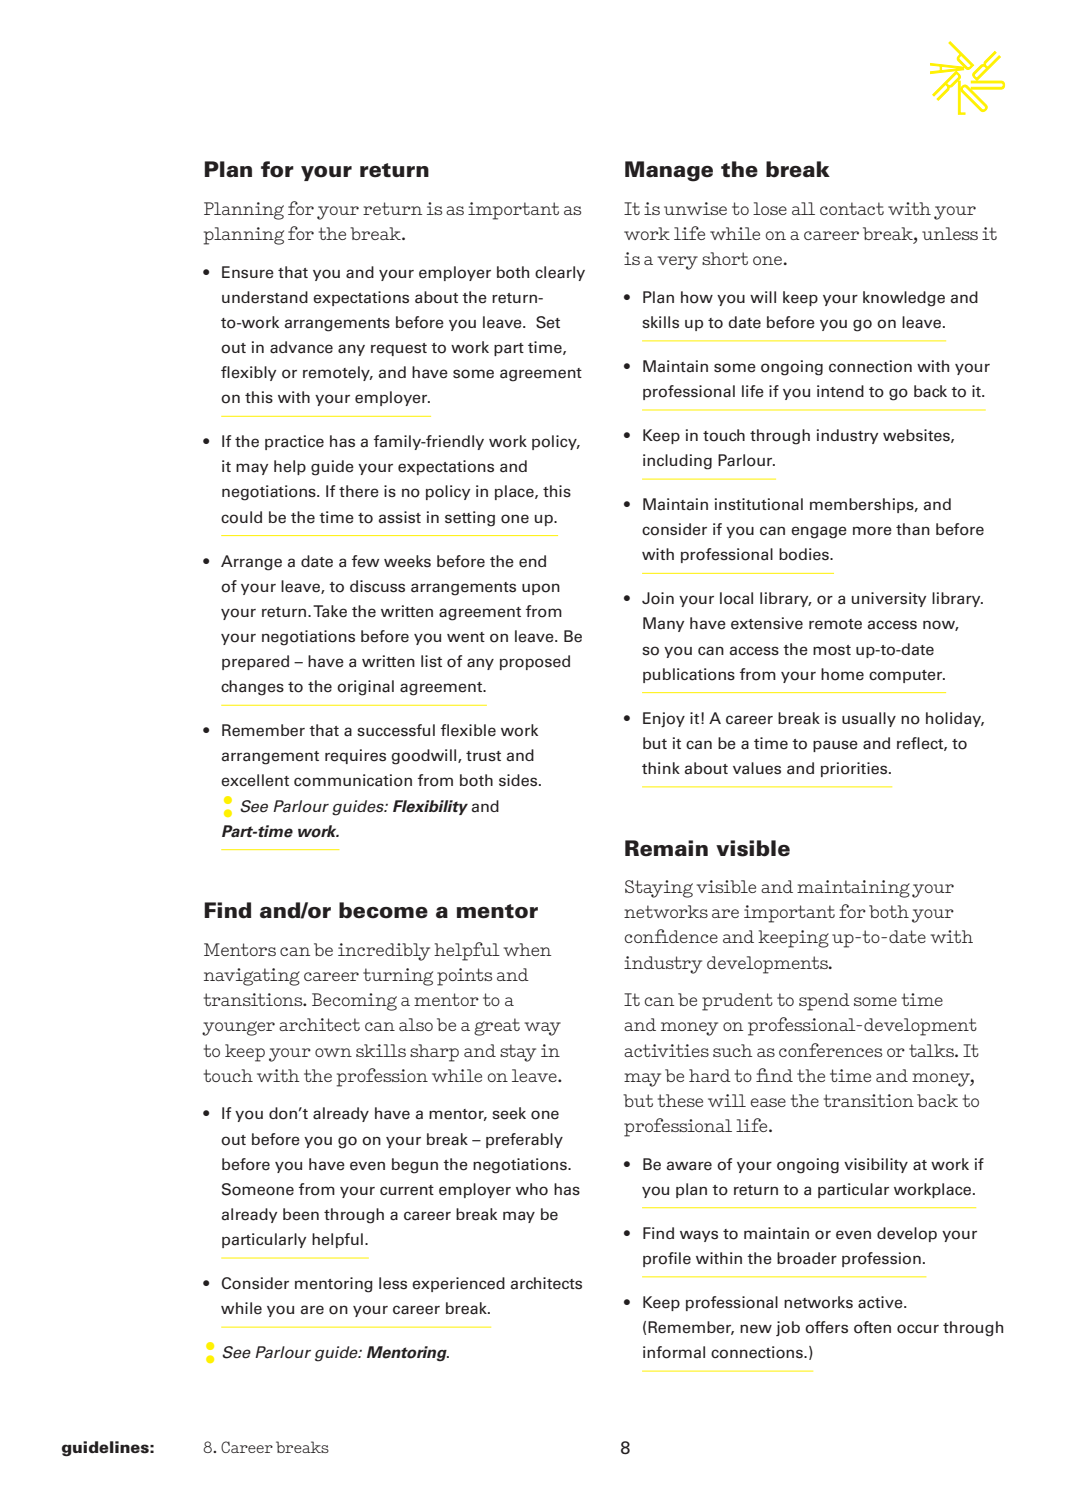  Describe the element at coordinates (824, 1002) in the page. I see `spend` at that location.
